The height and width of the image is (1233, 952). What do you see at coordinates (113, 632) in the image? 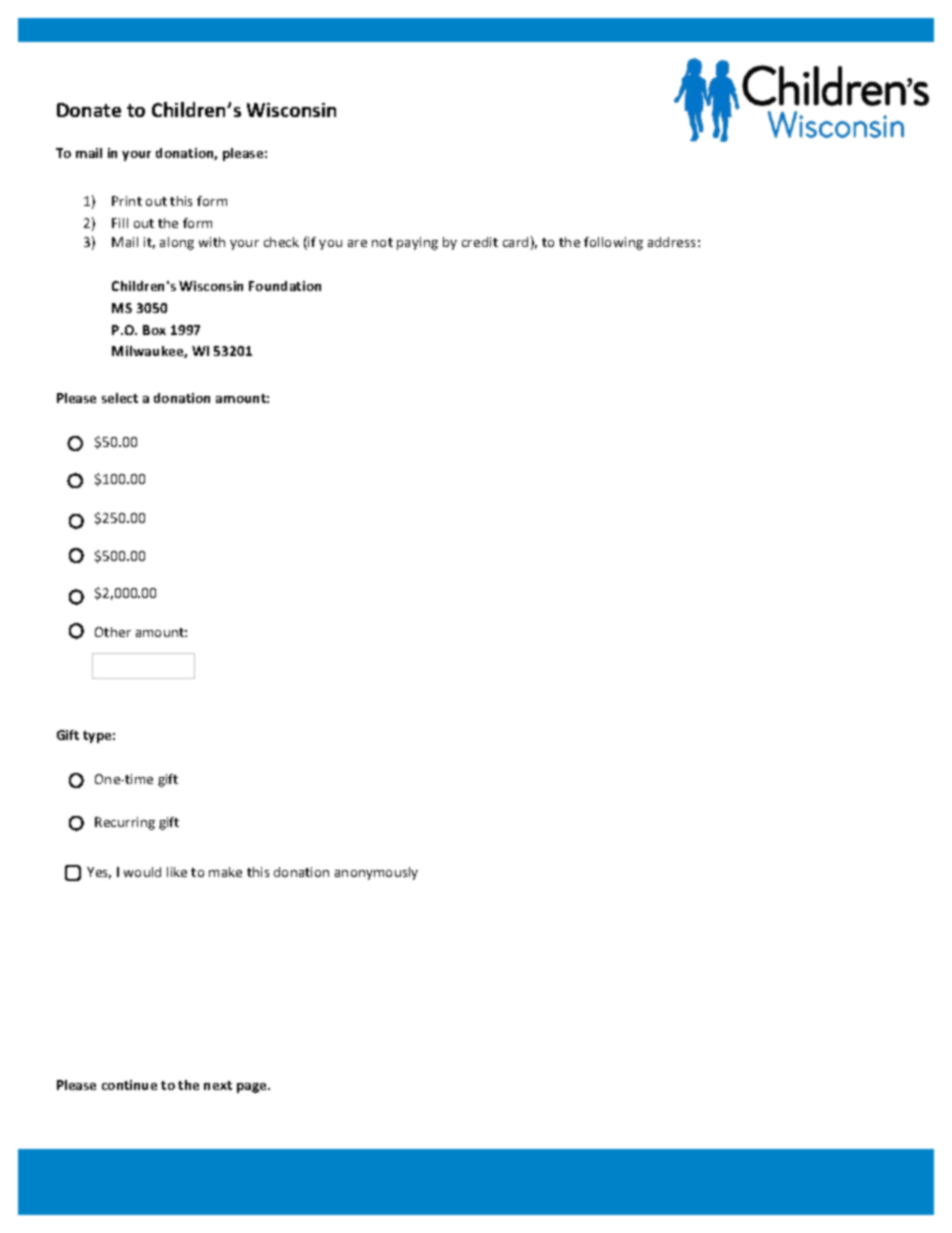
I see `Other` at bounding box center [113, 632].
